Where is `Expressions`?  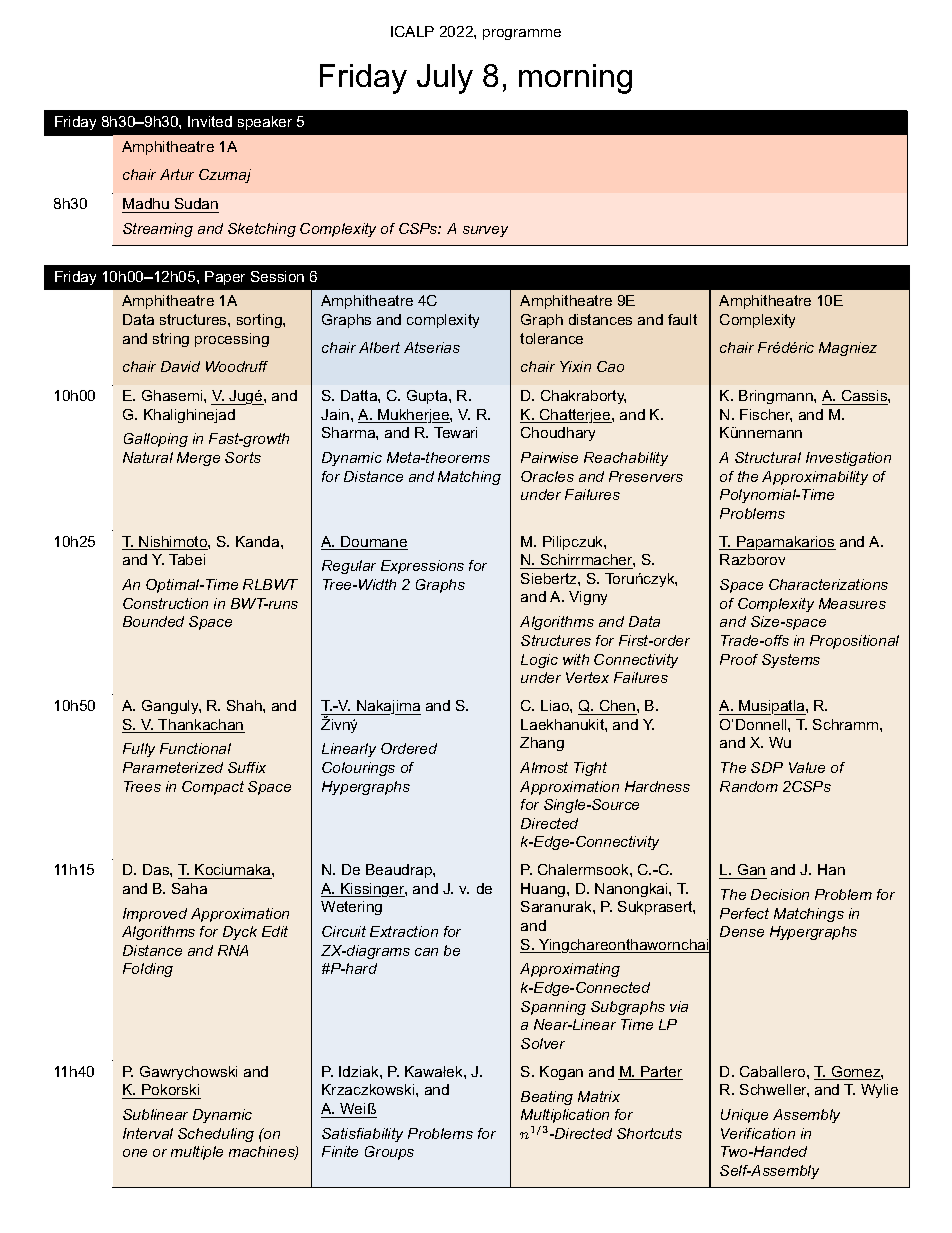 Expressions is located at coordinates (422, 567).
